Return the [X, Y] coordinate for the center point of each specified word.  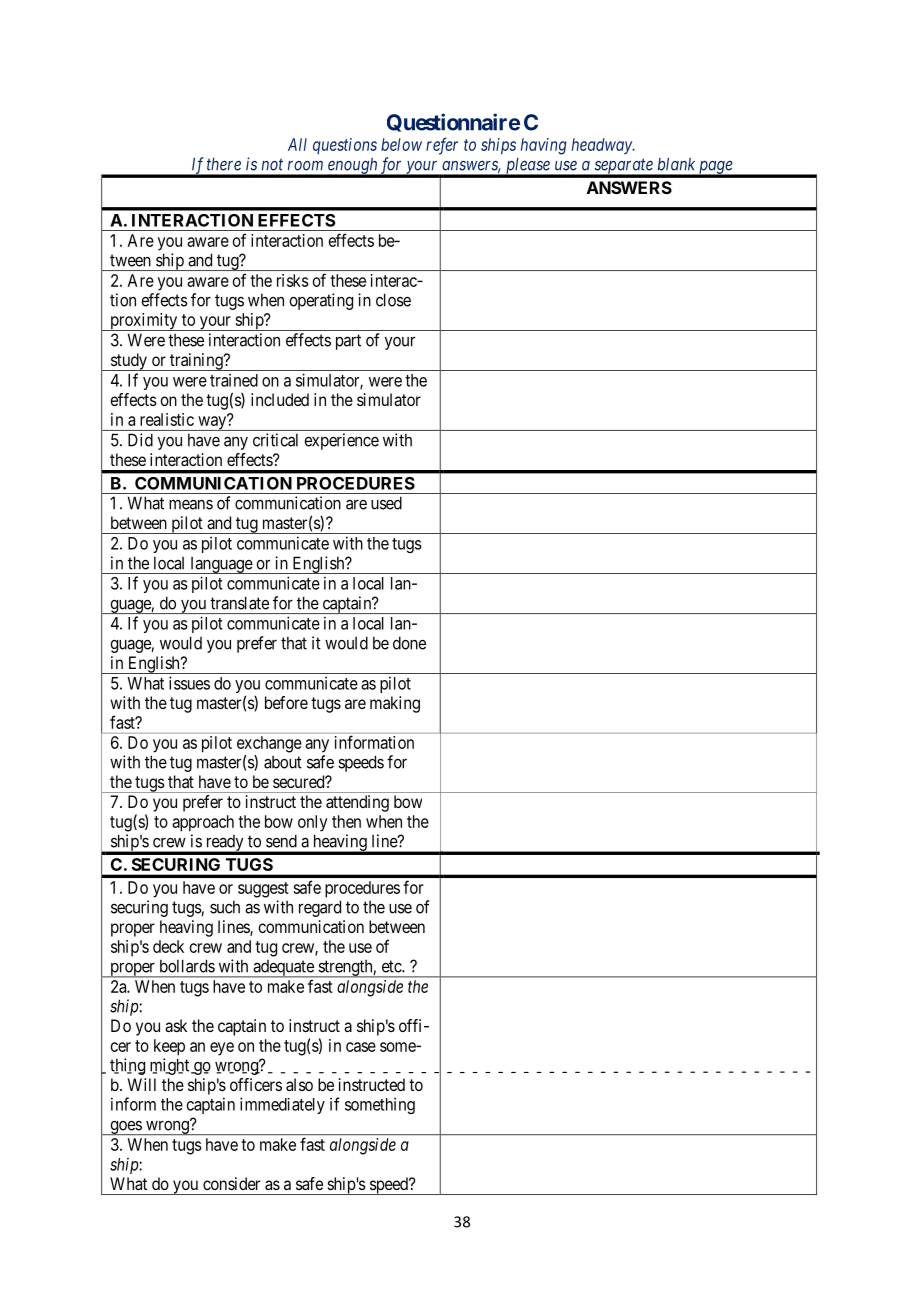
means [191, 504]
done [409, 643]
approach [203, 823]
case [361, 1047]
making [395, 704]
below [401, 144]
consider [231, 1183]
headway [603, 146]
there [224, 164]
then [346, 821]
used [386, 503]
